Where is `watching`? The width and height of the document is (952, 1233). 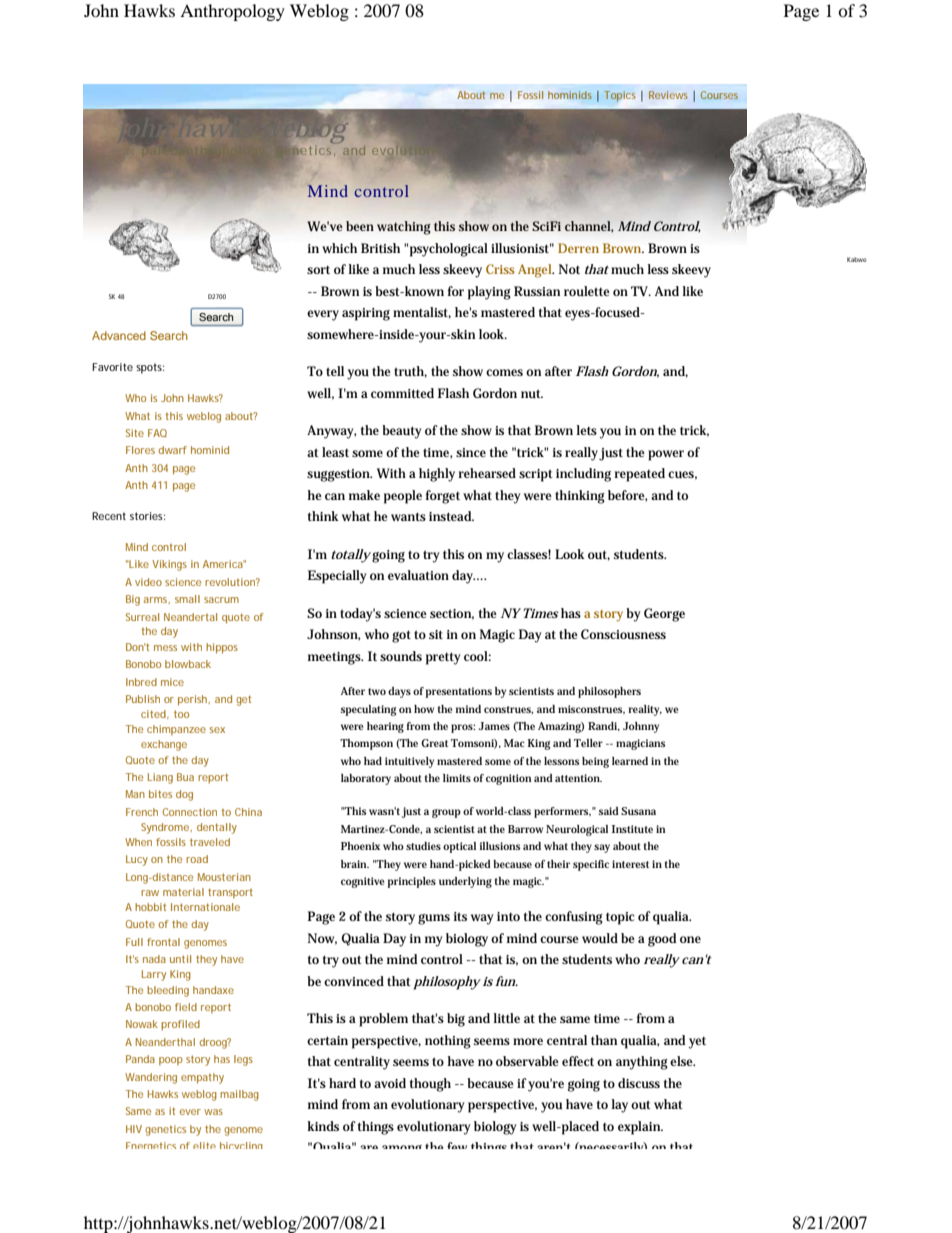 watching is located at coordinates (404, 228).
